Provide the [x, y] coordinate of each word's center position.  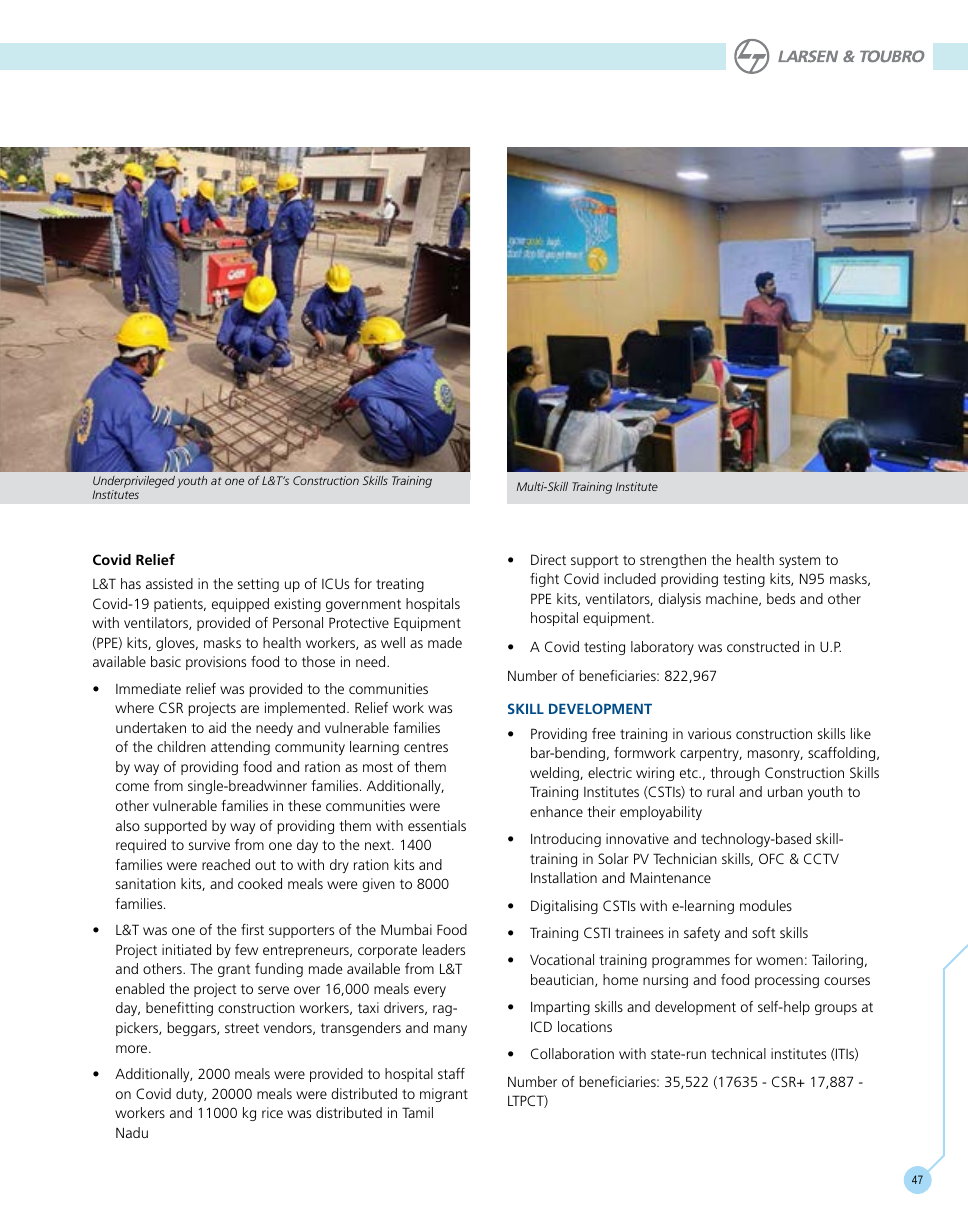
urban [785, 791]
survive [209, 844]
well [393, 642]
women [779, 961]
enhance [556, 811]
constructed [763, 646]
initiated [186, 949]
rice [272, 1112]
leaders [444, 949]
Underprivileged [134, 483]
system [799, 561]
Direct [548, 559]
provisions [216, 663]
